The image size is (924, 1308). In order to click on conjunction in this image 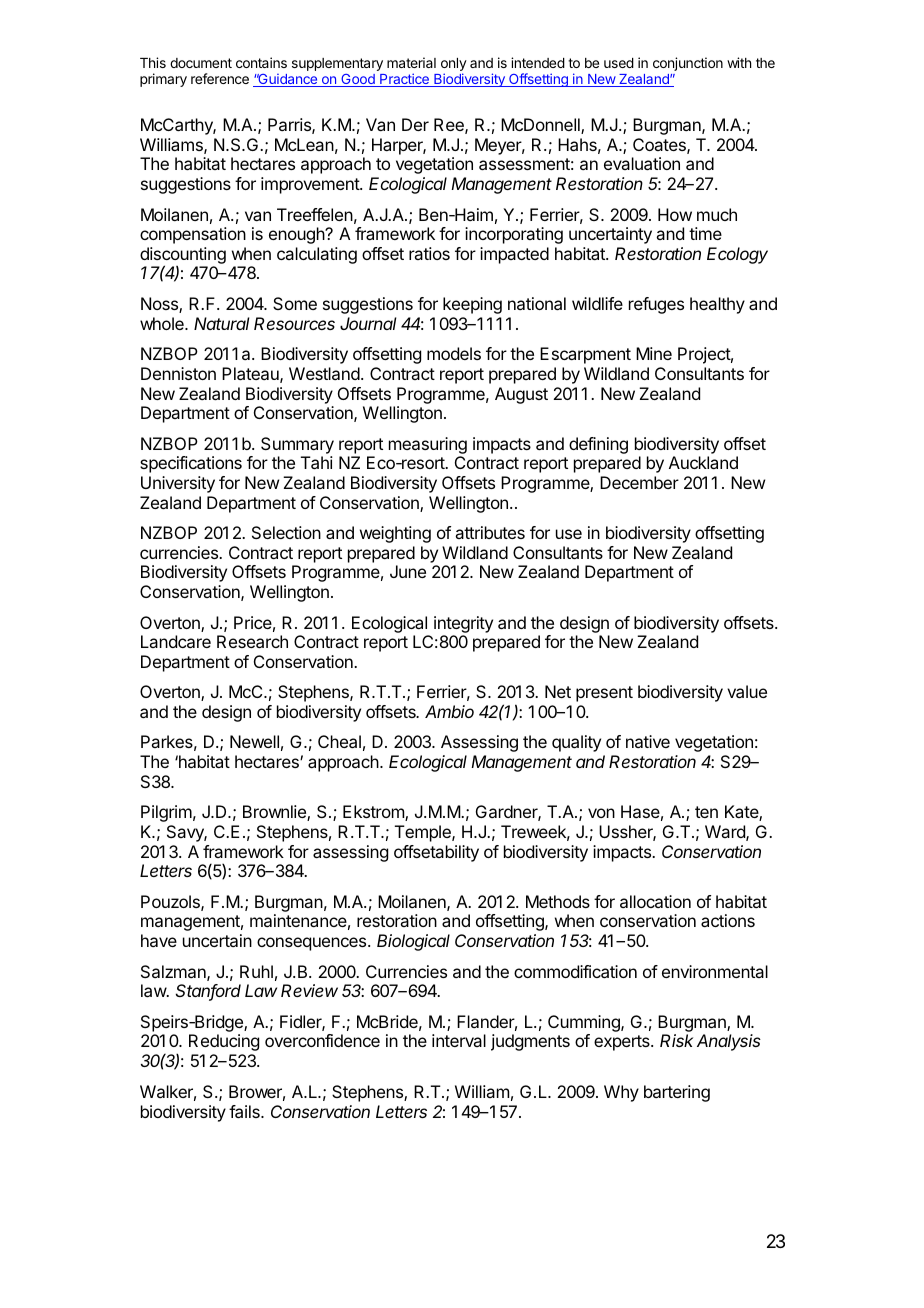, I will do `click(688, 64)`.
